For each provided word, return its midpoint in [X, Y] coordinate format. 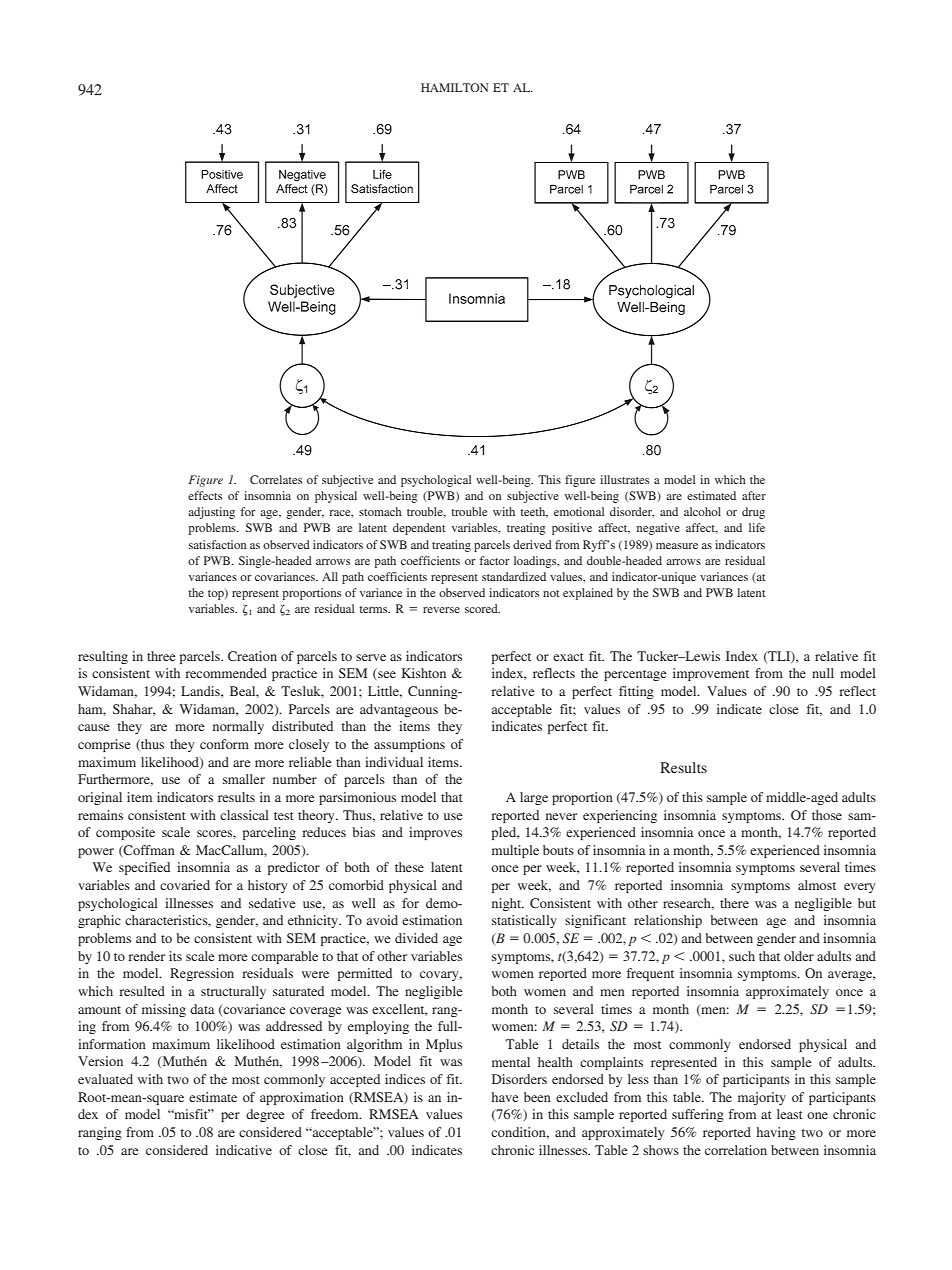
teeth [534, 512]
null [823, 673]
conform [224, 744]
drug [753, 513]
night [508, 904]
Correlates [276, 479]
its [175, 956]
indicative [244, 1150]
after [754, 495]
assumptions [409, 745]
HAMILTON [455, 87]
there [734, 903]
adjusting [211, 513]
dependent [419, 529]
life [757, 527]
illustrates [624, 479]
